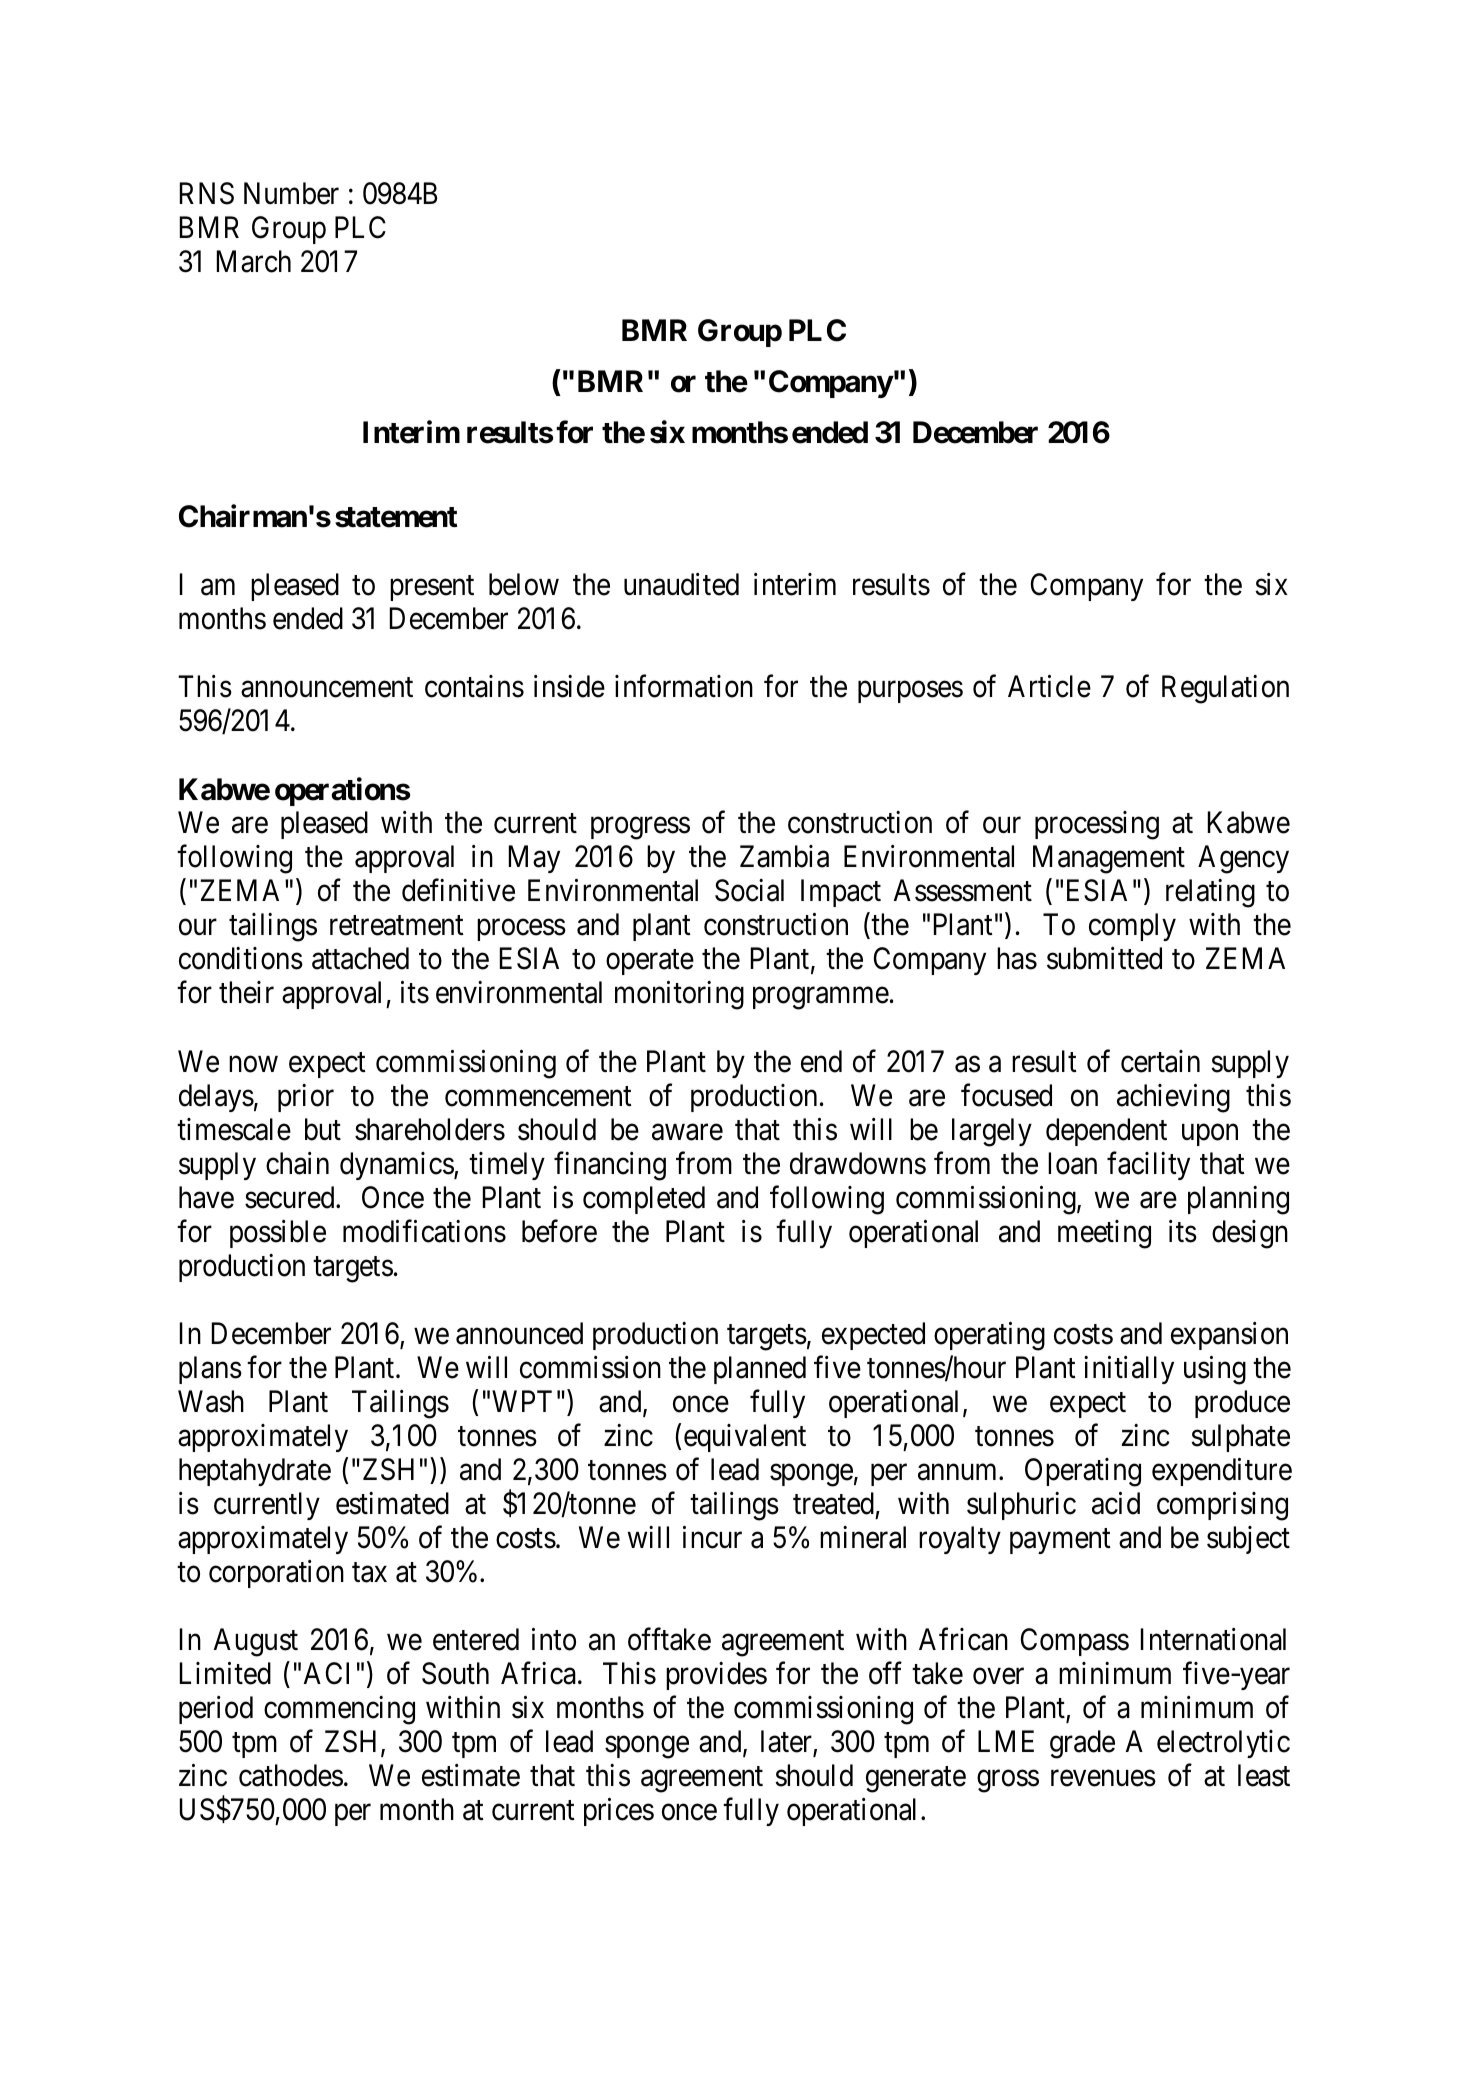 The height and width of the document is (2076, 1468). I want to click on Regulation, so click(1225, 689).
